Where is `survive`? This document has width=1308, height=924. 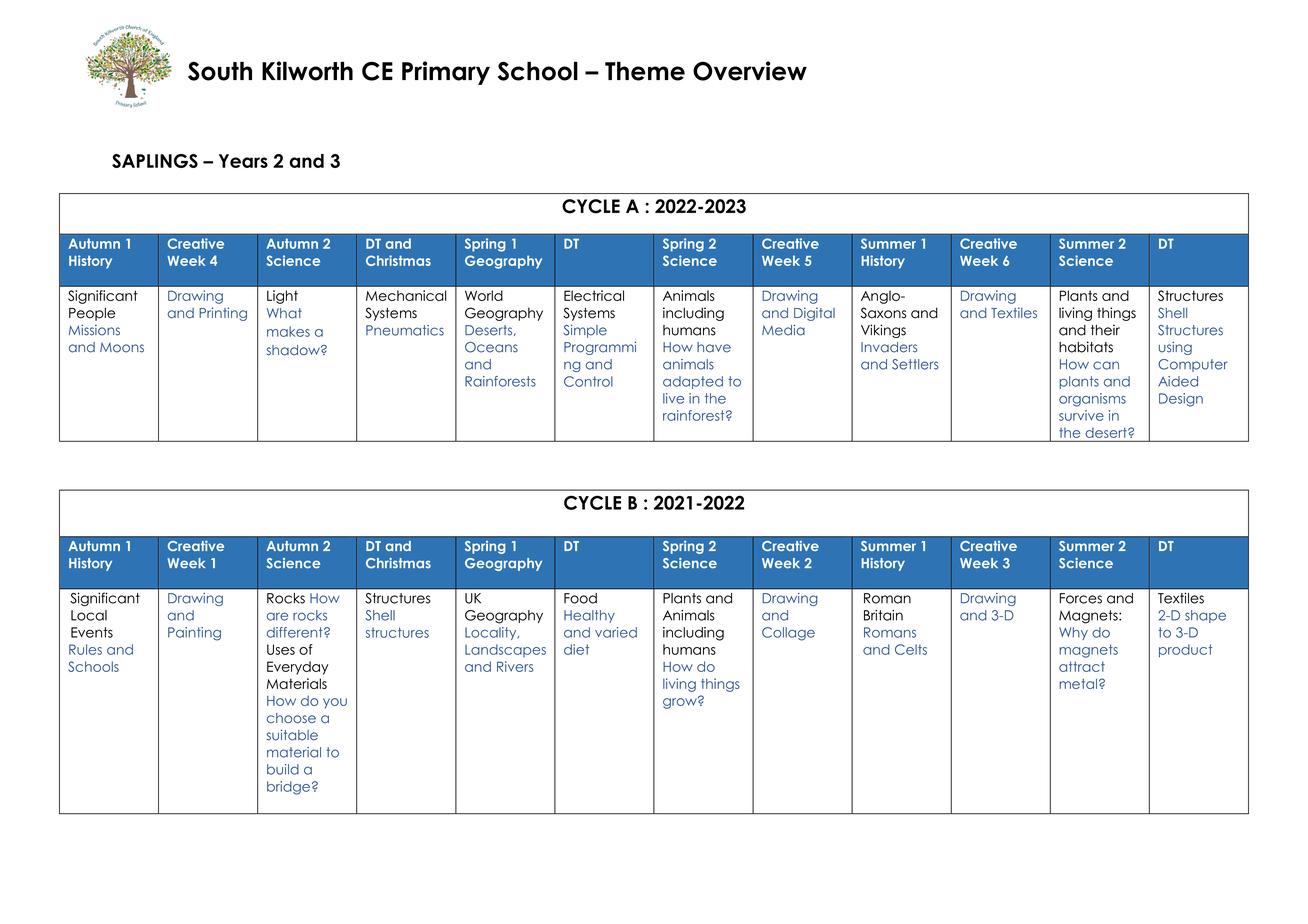
survive is located at coordinates (1081, 415).
